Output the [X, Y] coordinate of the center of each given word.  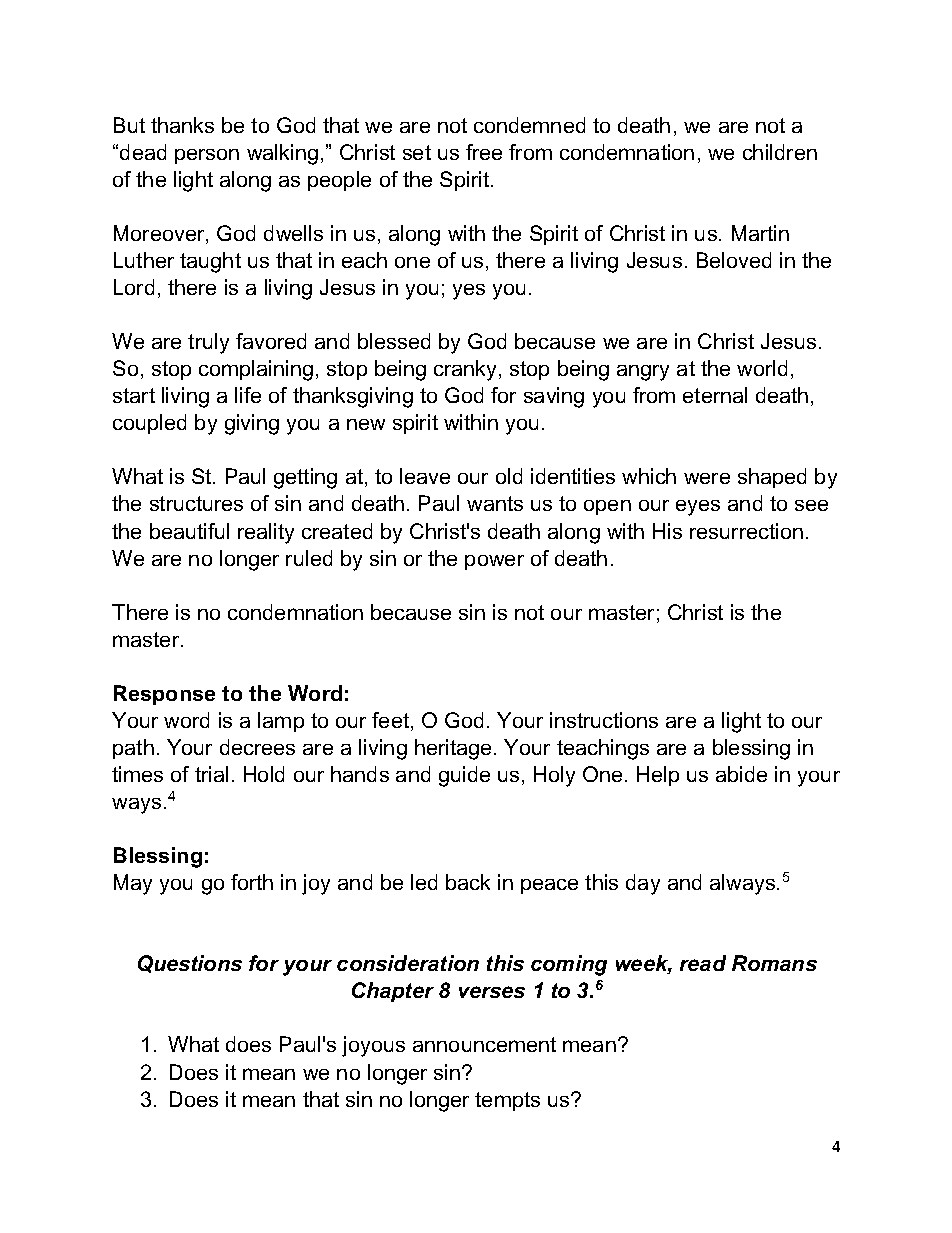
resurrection [746, 531]
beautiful [189, 531]
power [494, 562]
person [207, 156]
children [780, 152]
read [703, 963]
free [484, 152]
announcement [484, 1044]
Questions [190, 964]
